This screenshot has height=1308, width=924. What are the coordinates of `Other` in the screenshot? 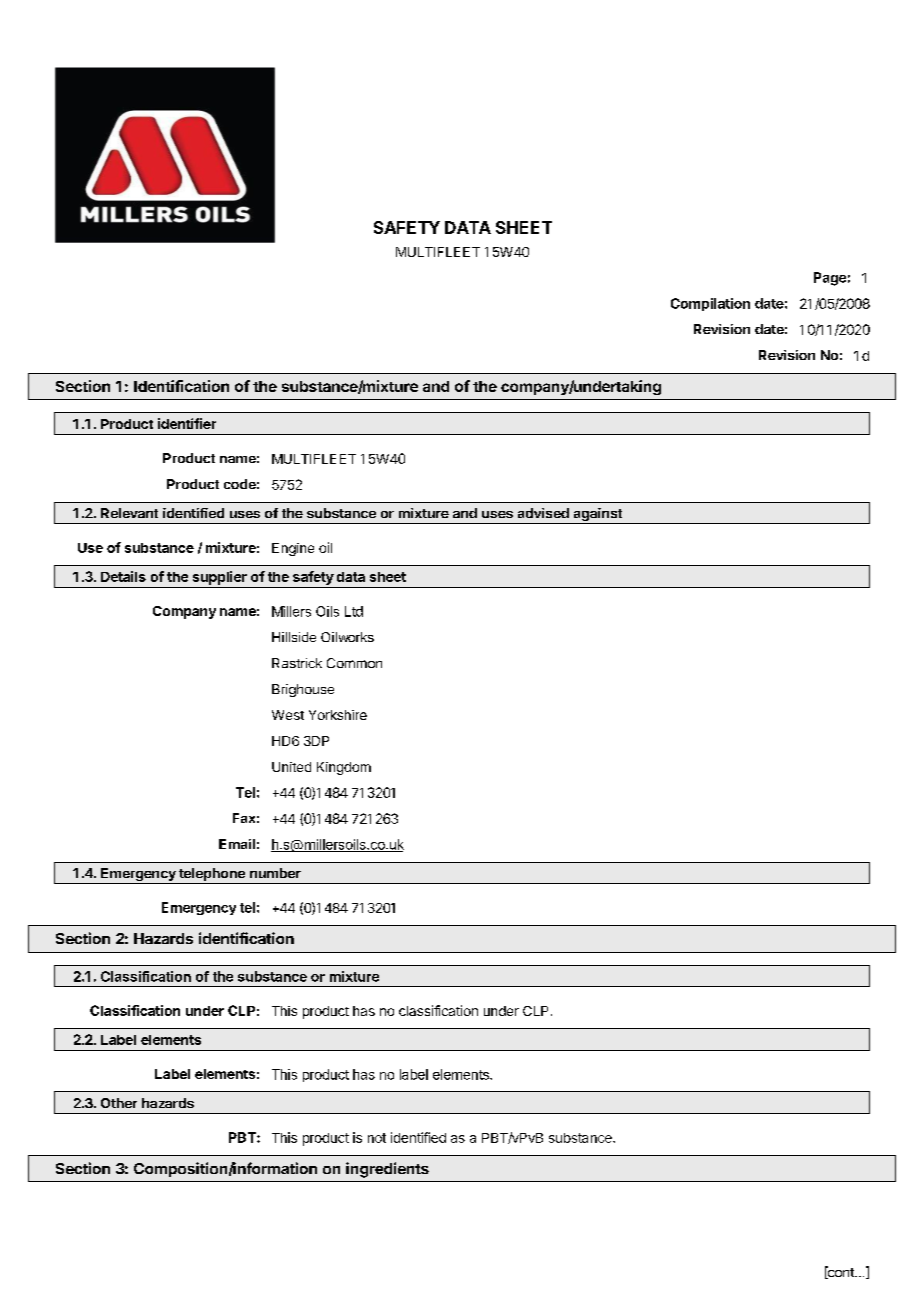 It's located at (119, 1103).
